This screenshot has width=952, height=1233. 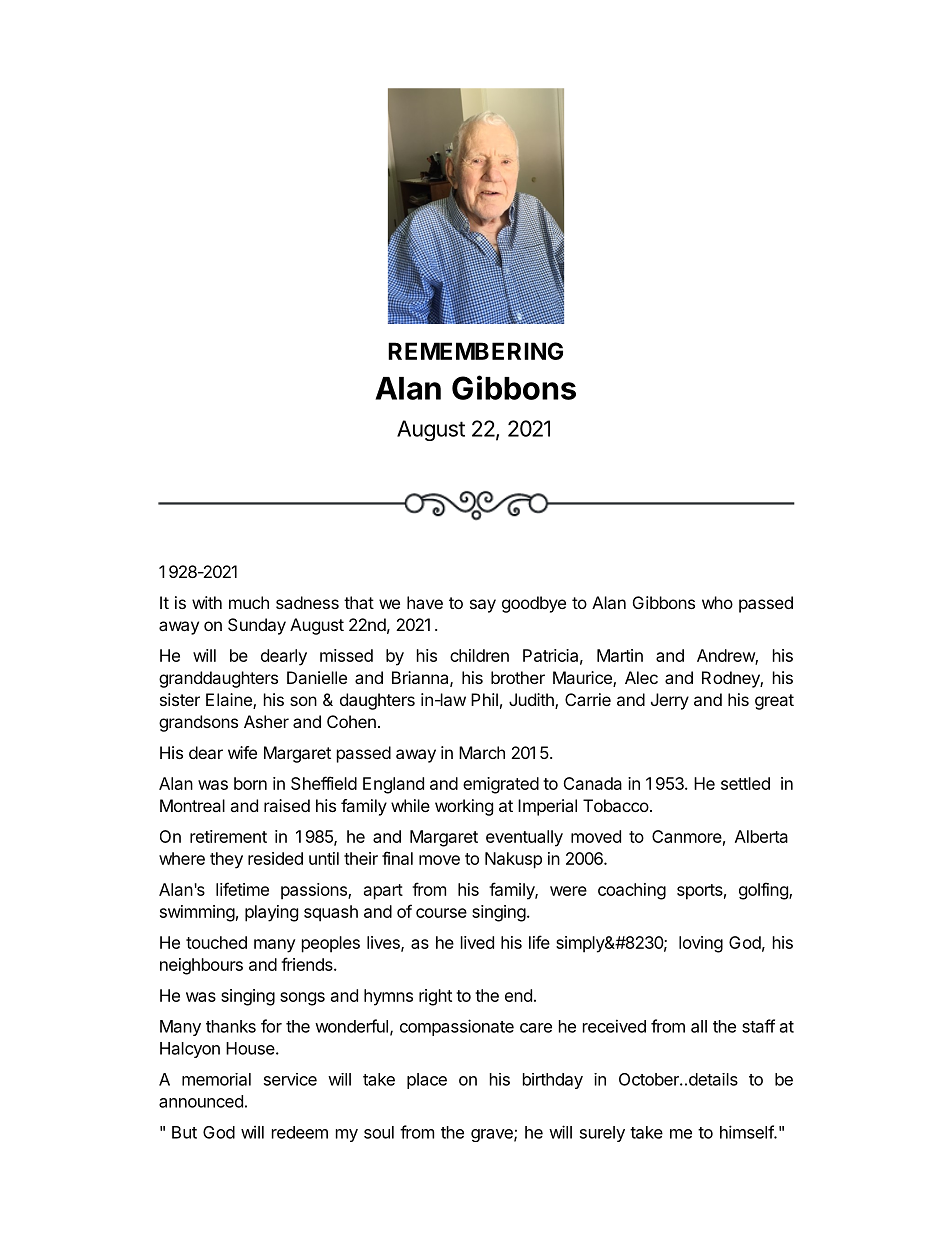 What do you see at coordinates (717, 602) in the screenshot?
I see `who` at bounding box center [717, 602].
